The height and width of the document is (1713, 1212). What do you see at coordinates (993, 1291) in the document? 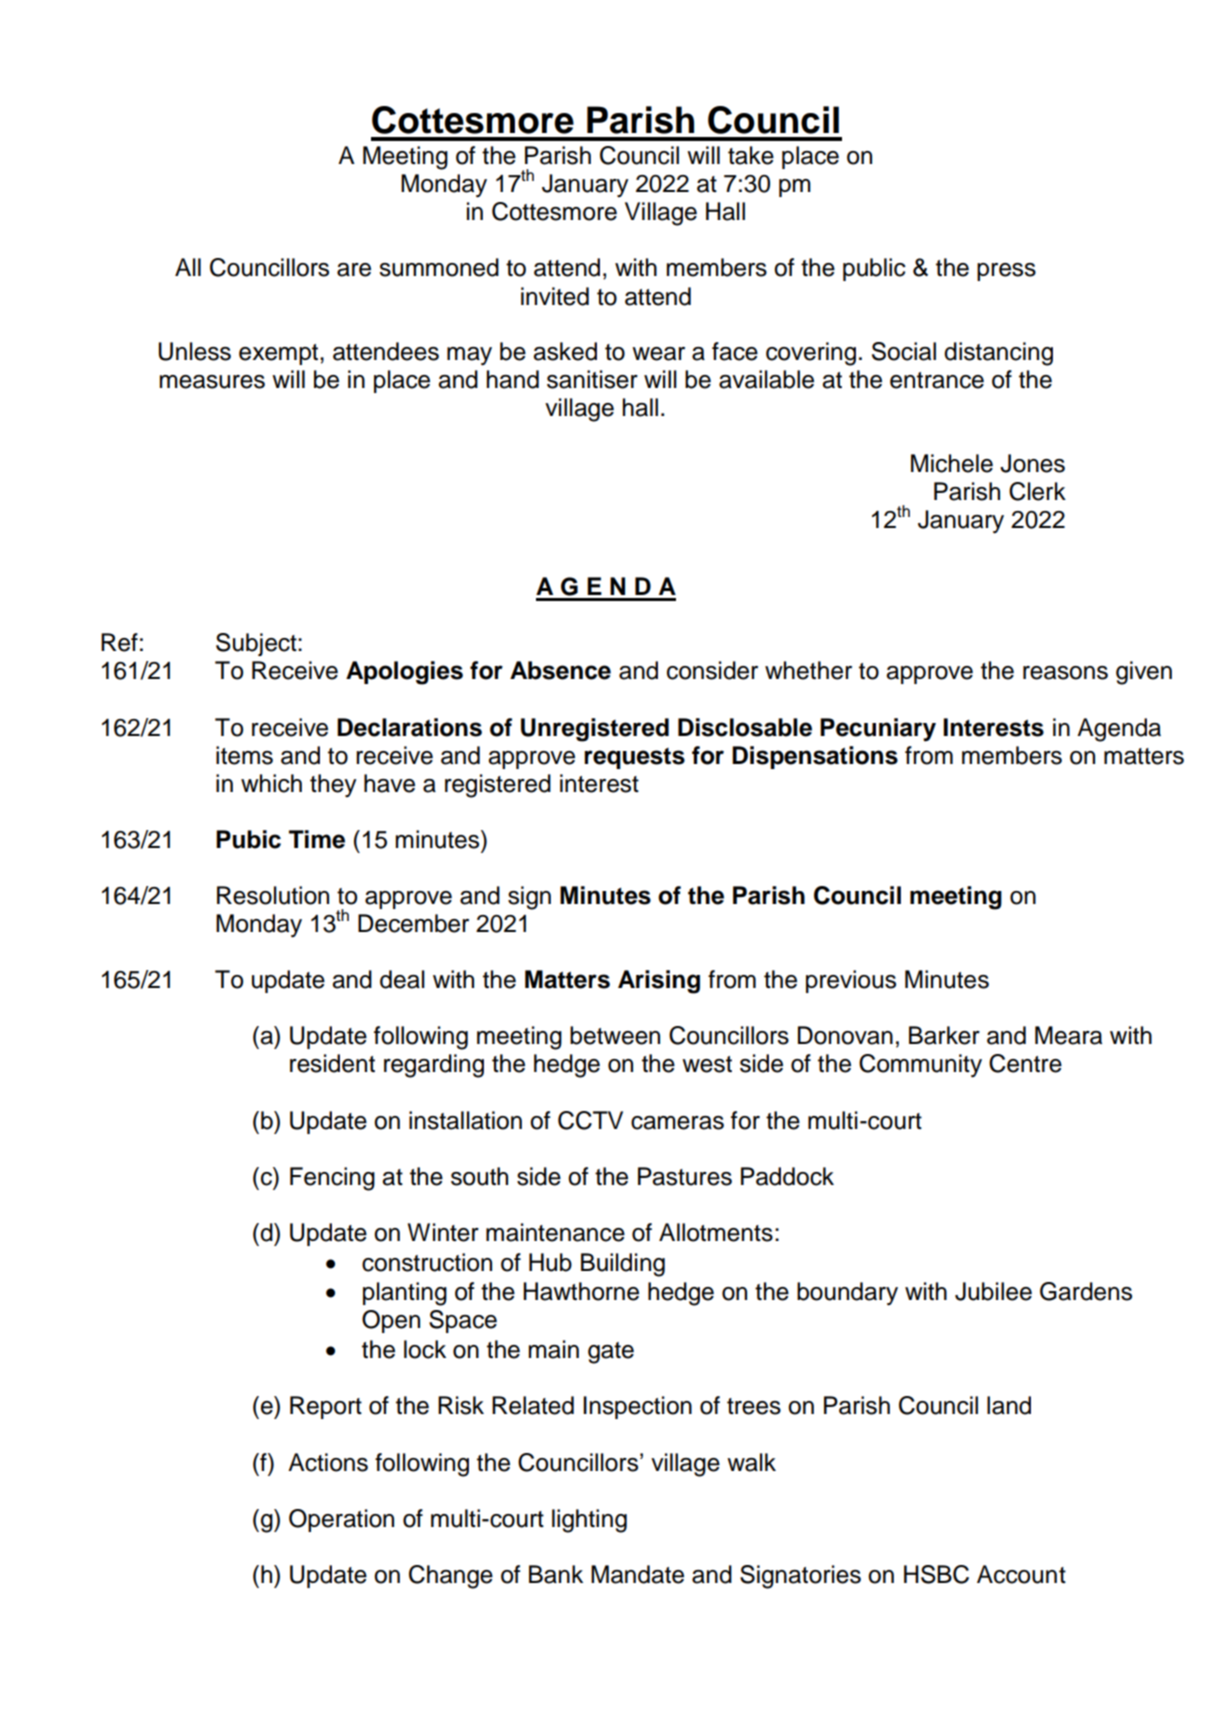
I see `Jubilee` at bounding box center [993, 1291].
